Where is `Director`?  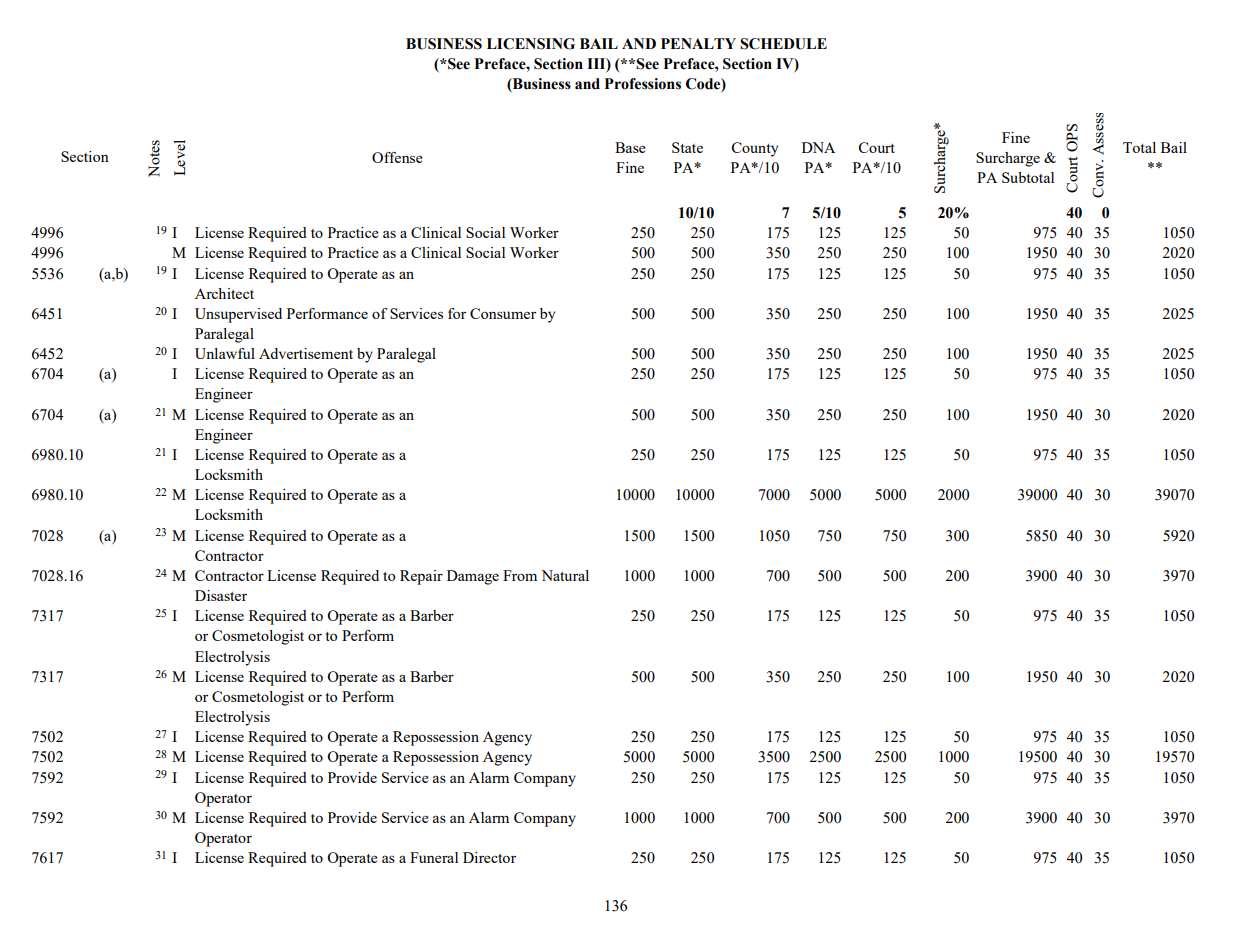 Director is located at coordinates (489, 857).
